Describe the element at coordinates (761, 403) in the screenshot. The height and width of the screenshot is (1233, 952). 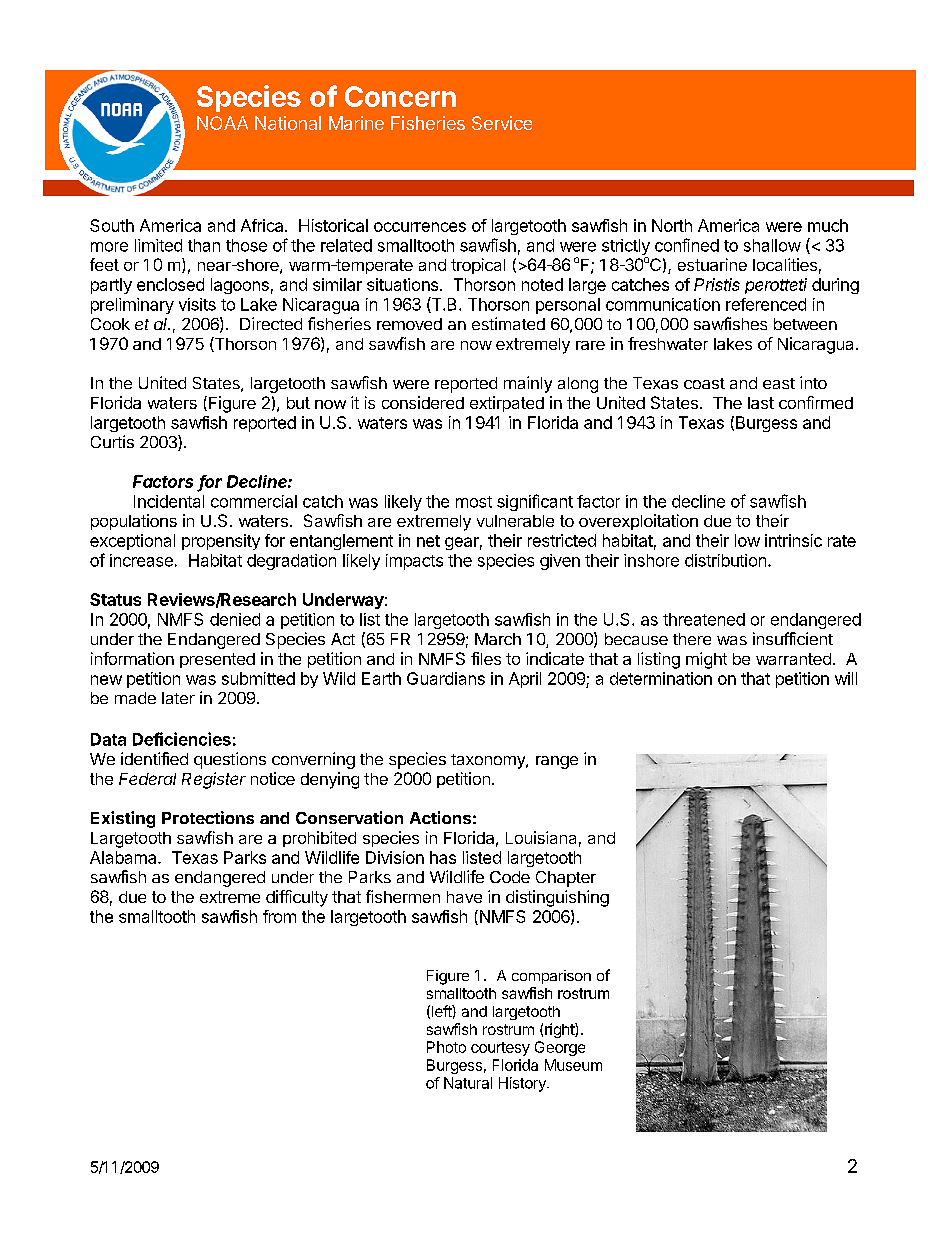
I see `last` at that location.
